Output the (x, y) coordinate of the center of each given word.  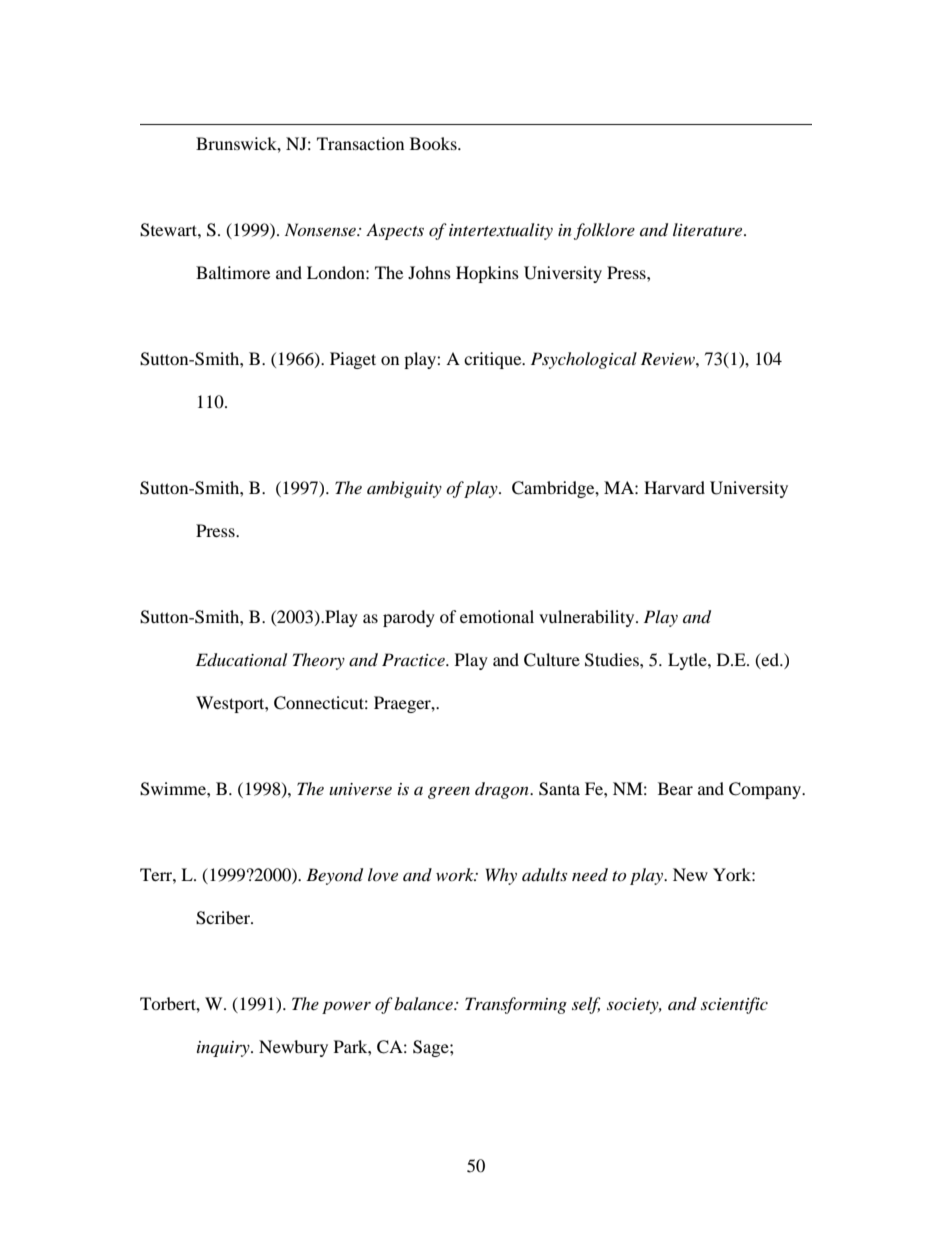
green (449, 792)
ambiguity (404, 489)
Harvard (674, 487)
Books (434, 143)
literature (709, 229)
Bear (675, 788)
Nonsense (321, 229)
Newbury (293, 1048)
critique (494, 360)
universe (360, 789)
